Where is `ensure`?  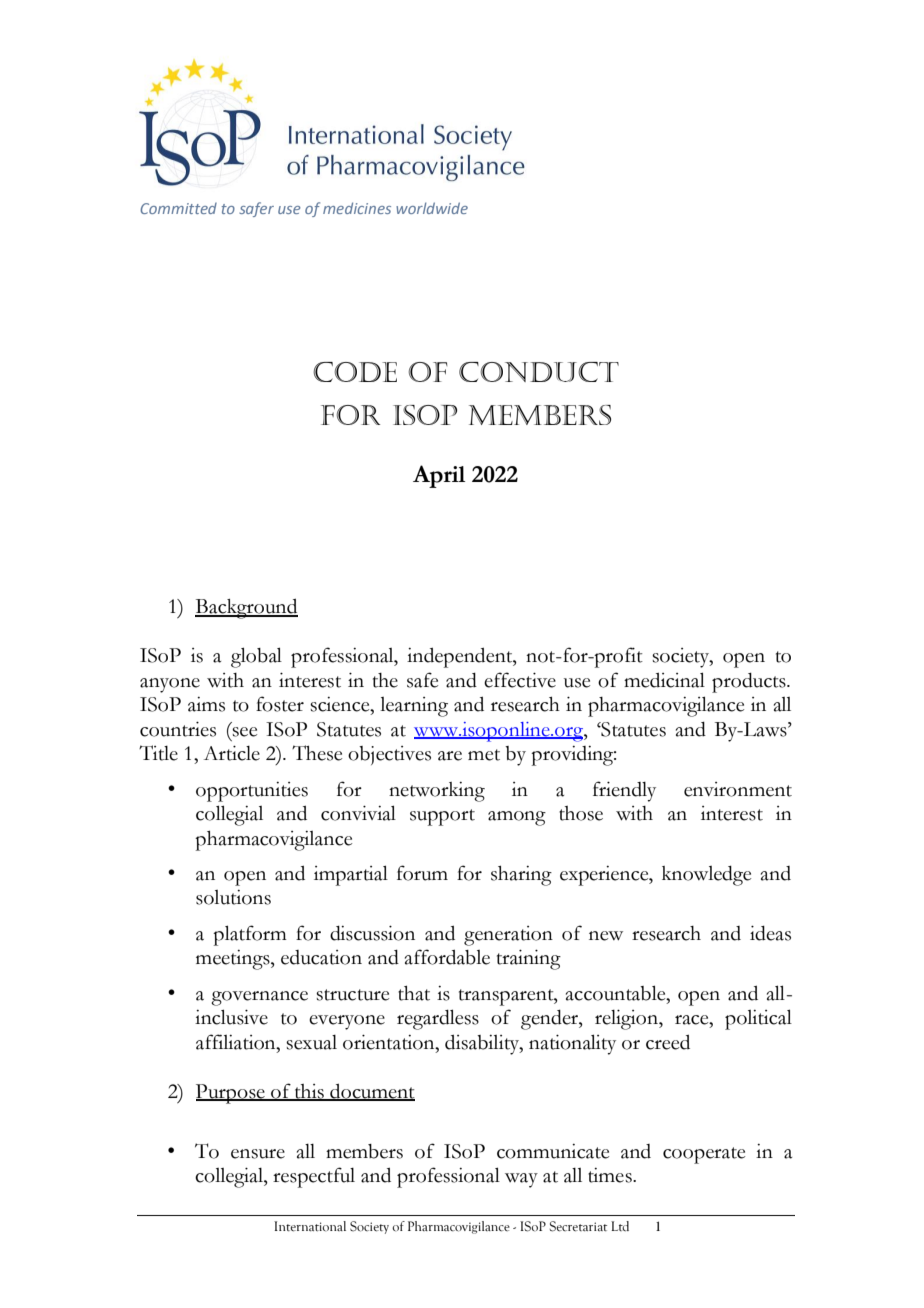
ensure is located at coordinates (258, 1154).
